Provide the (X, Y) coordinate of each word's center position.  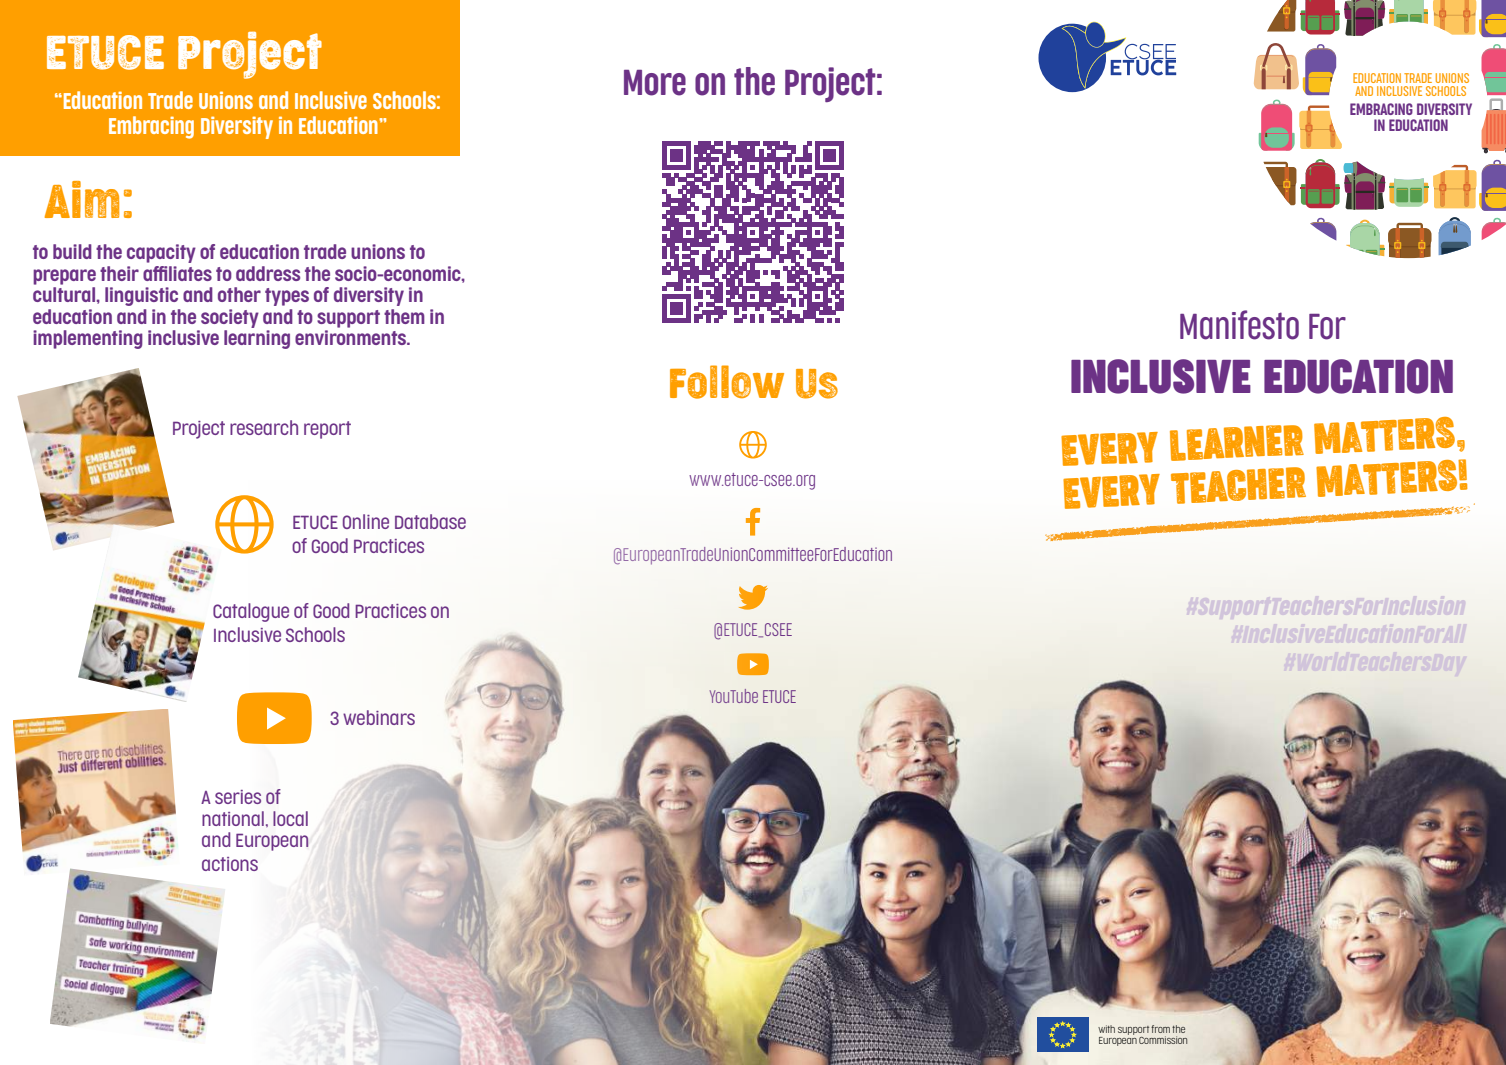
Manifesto (1239, 325)
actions (230, 864)
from (1160, 1029)
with (1106, 1029)
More (655, 83)
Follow (727, 382)
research (264, 427)
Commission (1163, 1040)
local (290, 818)
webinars (379, 717)
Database (430, 521)
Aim (82, 199)
